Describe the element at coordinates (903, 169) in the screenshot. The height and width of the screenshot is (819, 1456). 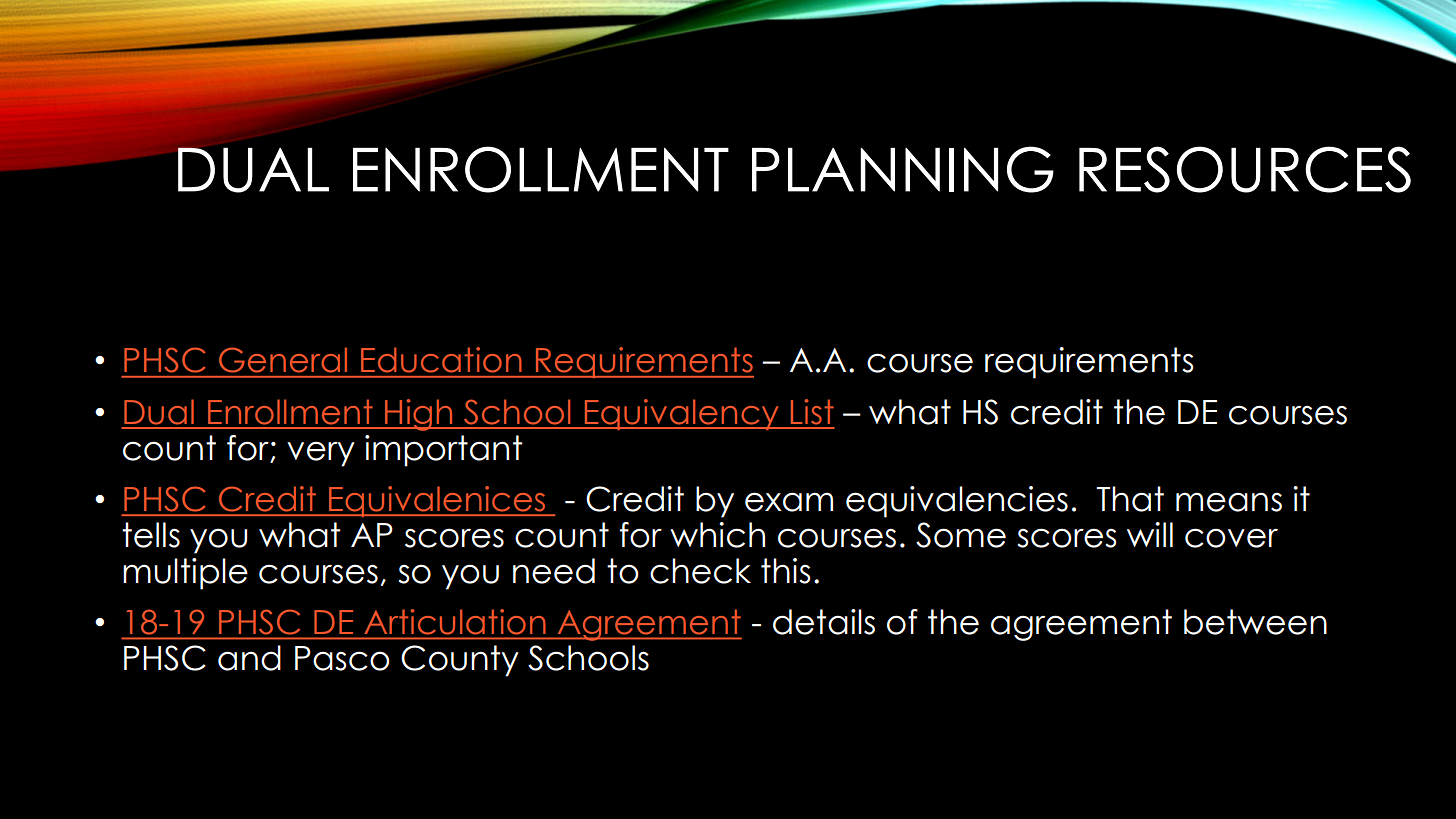
I see `PLANNING` at that location.
